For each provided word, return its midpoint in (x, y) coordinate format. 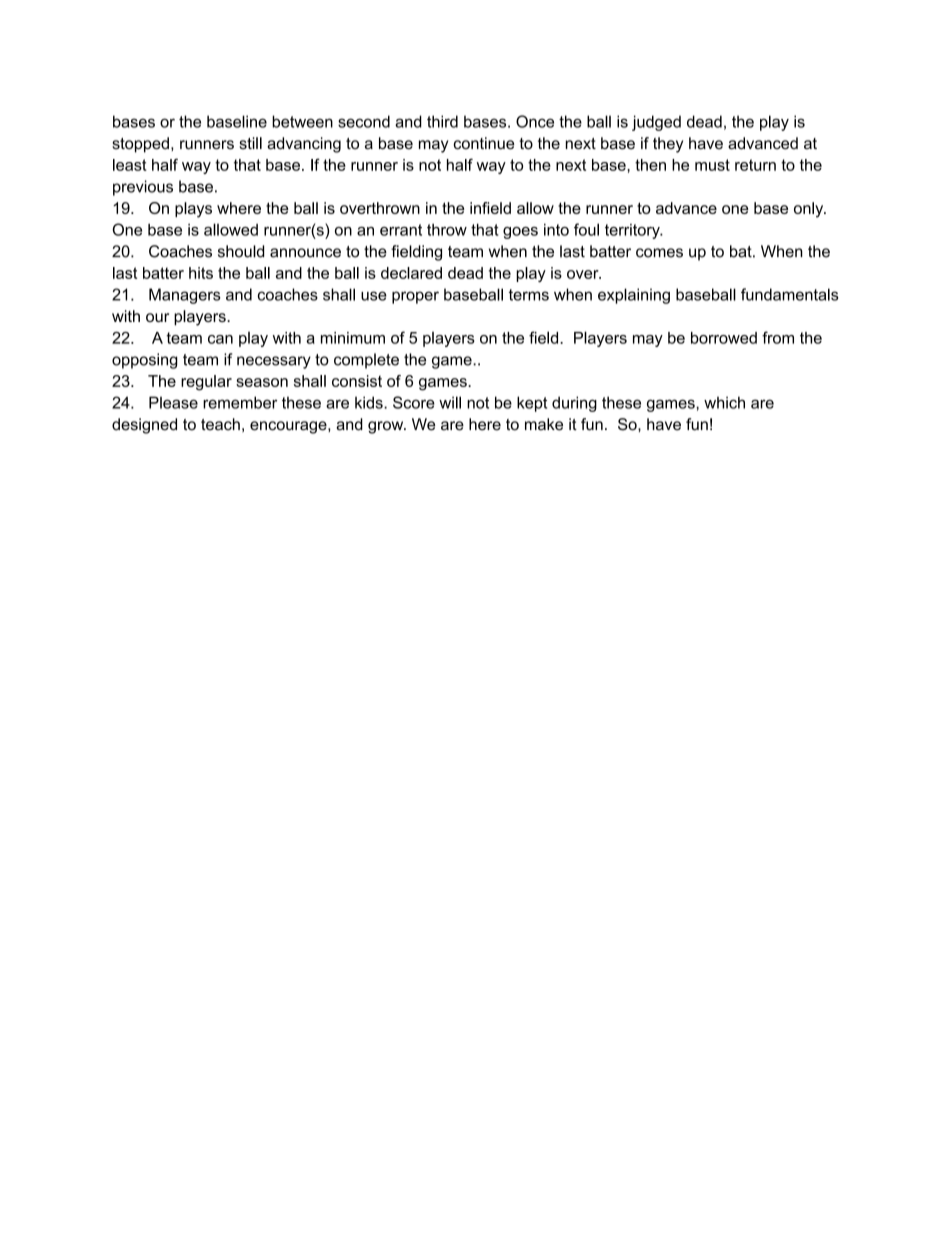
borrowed (724, 338)
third (442, 121)
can (220, 339)
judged (656, 123)
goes (520, 233)
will (450, 402)
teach (220, 424)
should (241, 251)
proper (415, 297)
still (250, 143)
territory (633, 231)
